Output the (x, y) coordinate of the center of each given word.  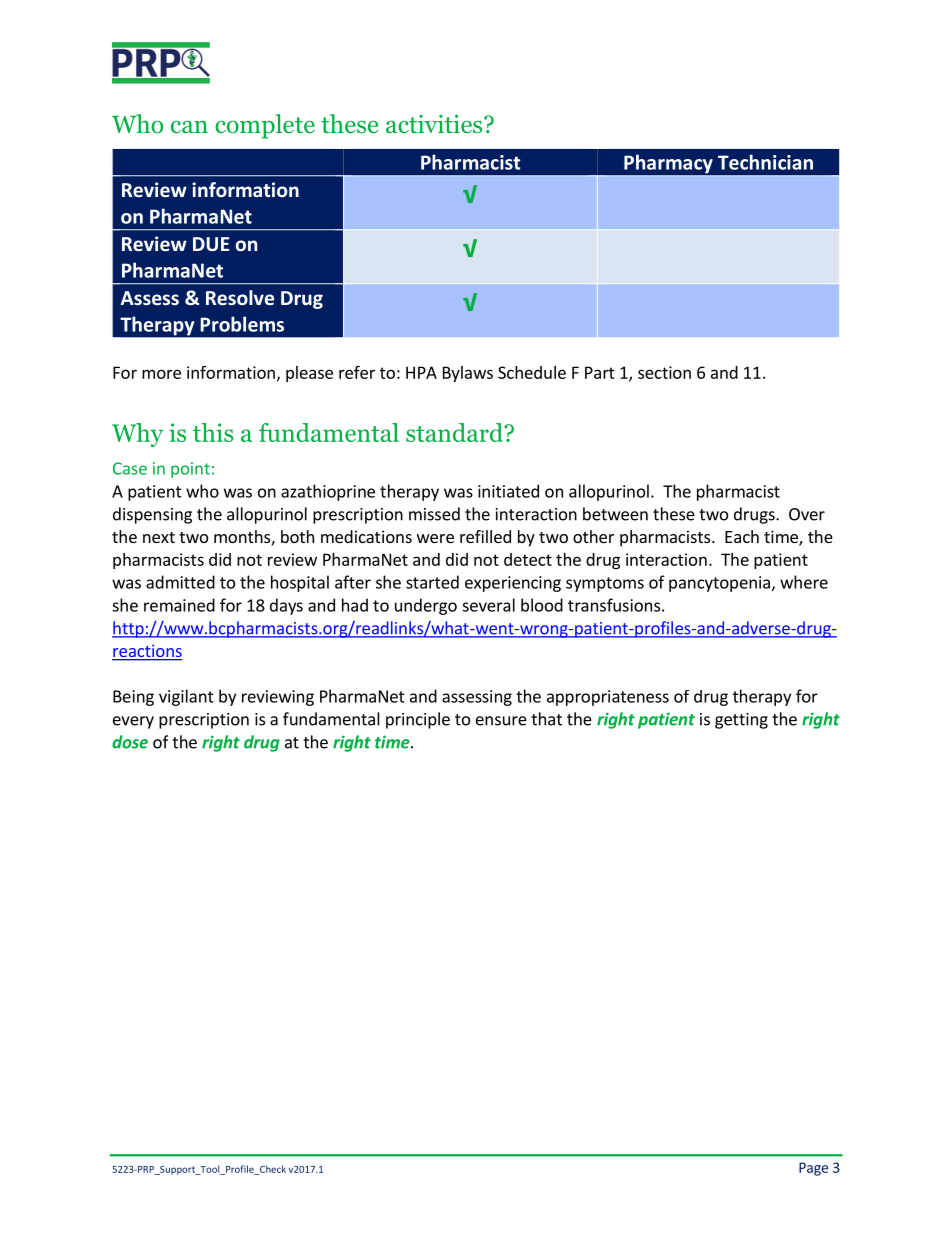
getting (741, 721)
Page (813, 1169)
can (189, 127)
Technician (765, 162)
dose (130, 742)
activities (435, 124)
